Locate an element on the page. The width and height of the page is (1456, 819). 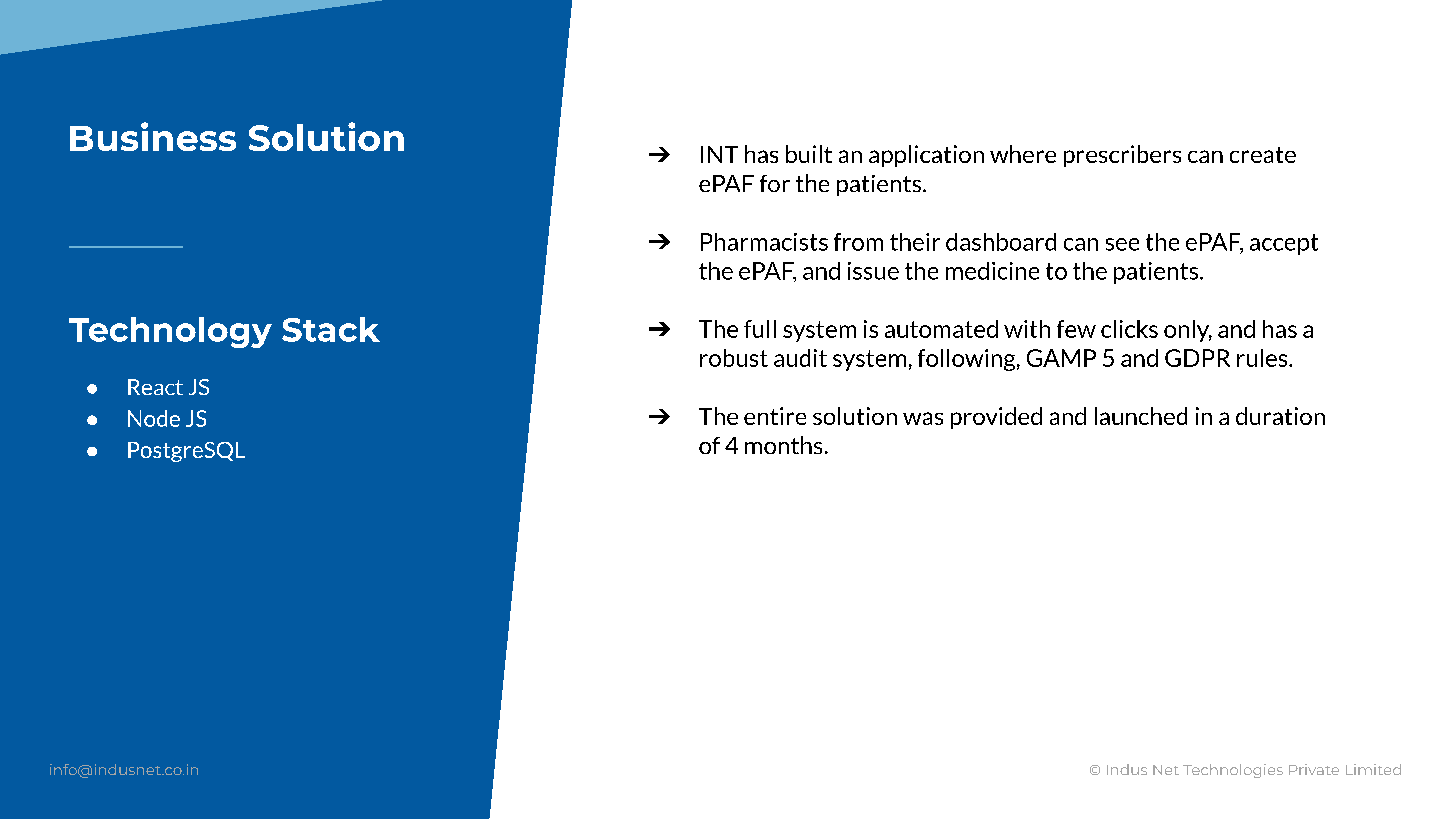
INT is located at coordinates (719, 154).
